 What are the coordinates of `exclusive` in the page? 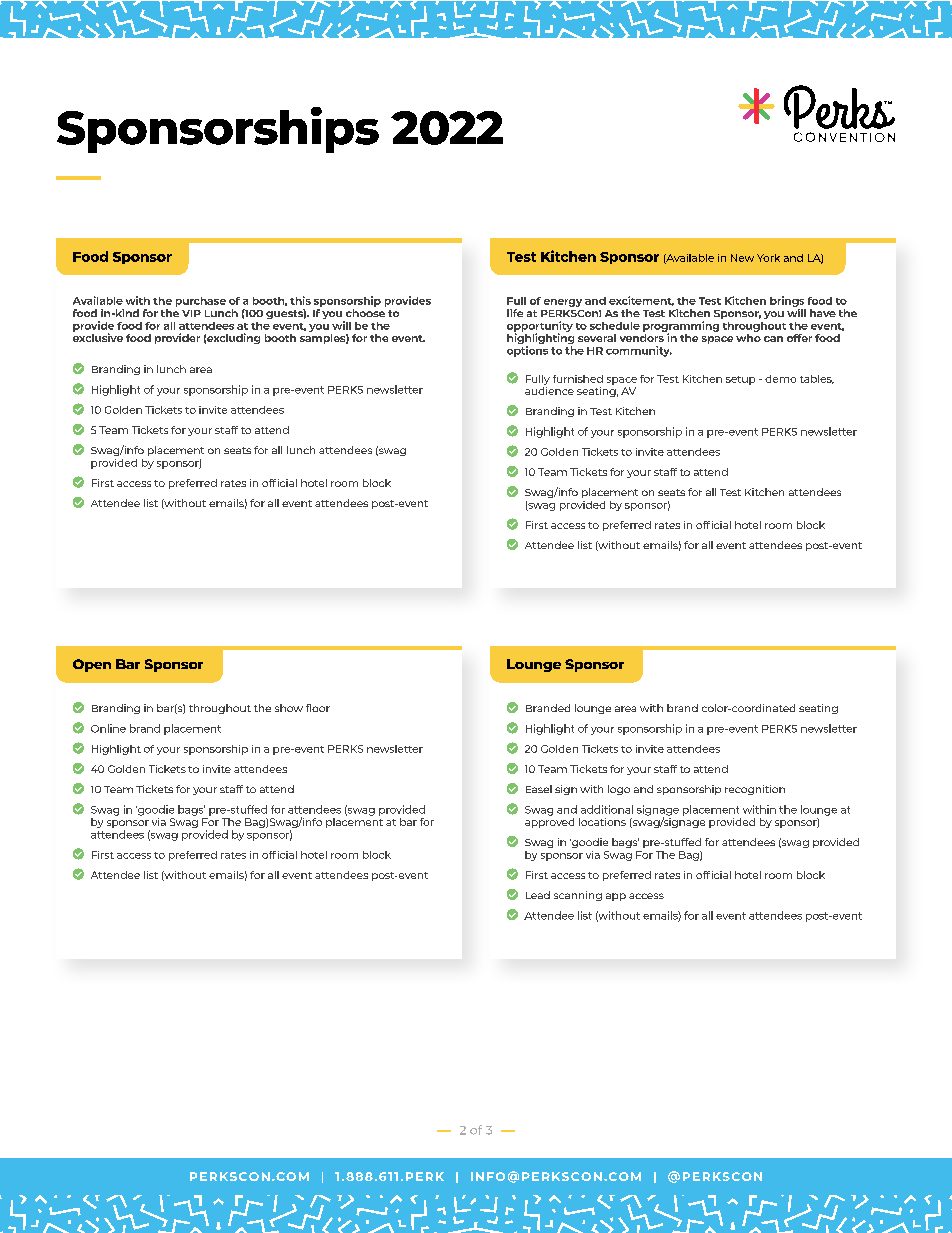 It's located at (98, 336).
